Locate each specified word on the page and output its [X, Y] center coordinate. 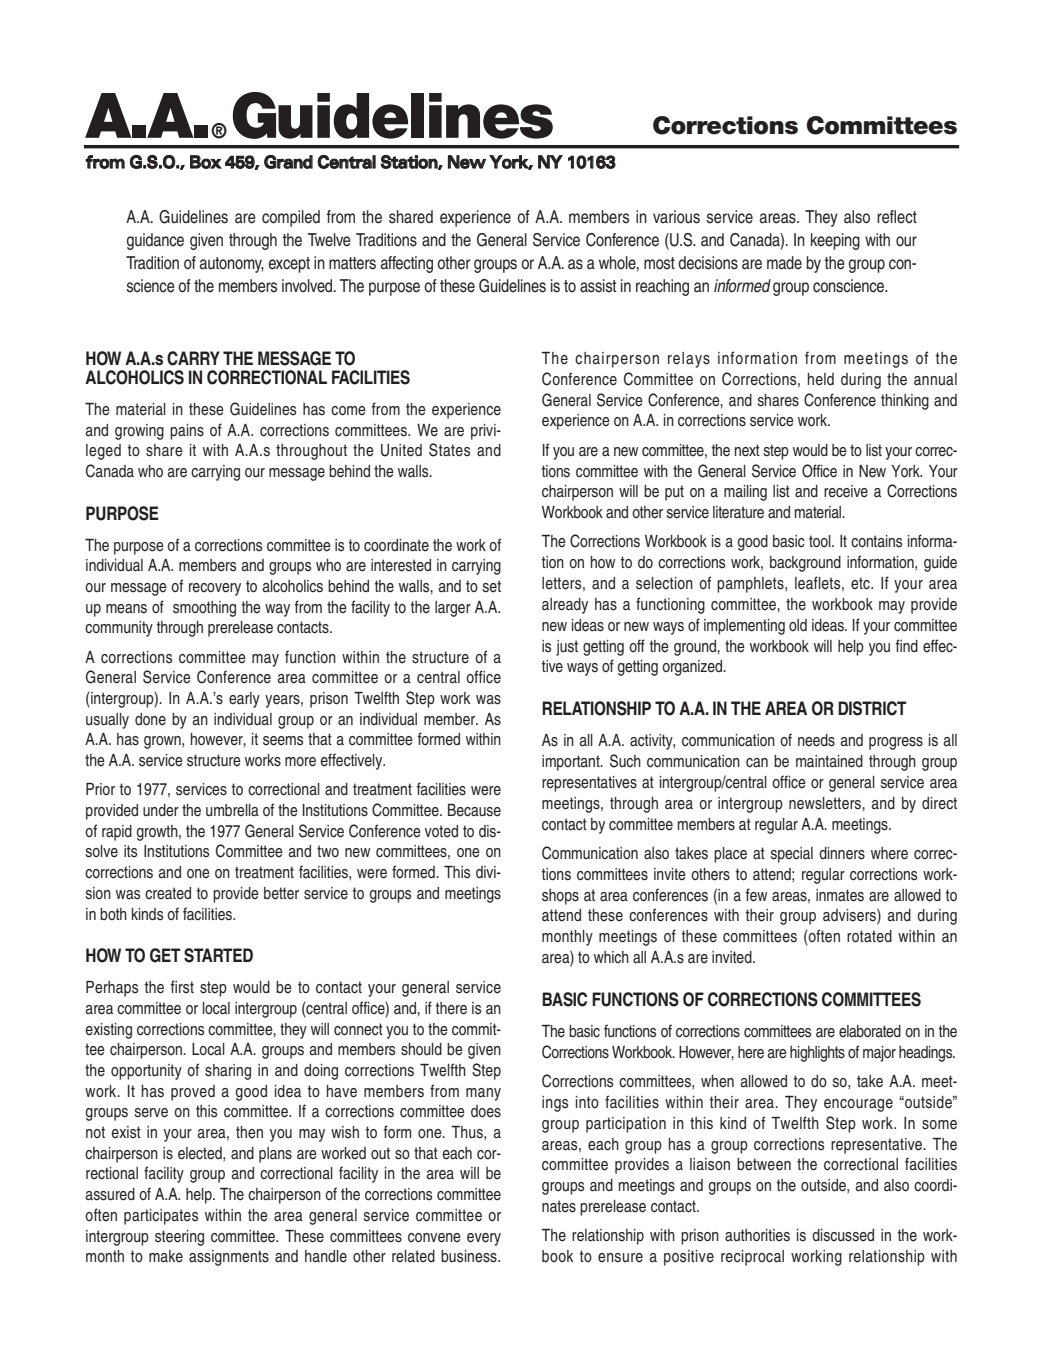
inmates [840, 895]
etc [861, 583]
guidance [155, 241]
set [491, 586]
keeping [835, 241]
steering [179, 1238]
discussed [843, 1235]
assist [598, 286]
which [611, 957]
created [168, 893]
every [484, 1239]
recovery [215, 589]
